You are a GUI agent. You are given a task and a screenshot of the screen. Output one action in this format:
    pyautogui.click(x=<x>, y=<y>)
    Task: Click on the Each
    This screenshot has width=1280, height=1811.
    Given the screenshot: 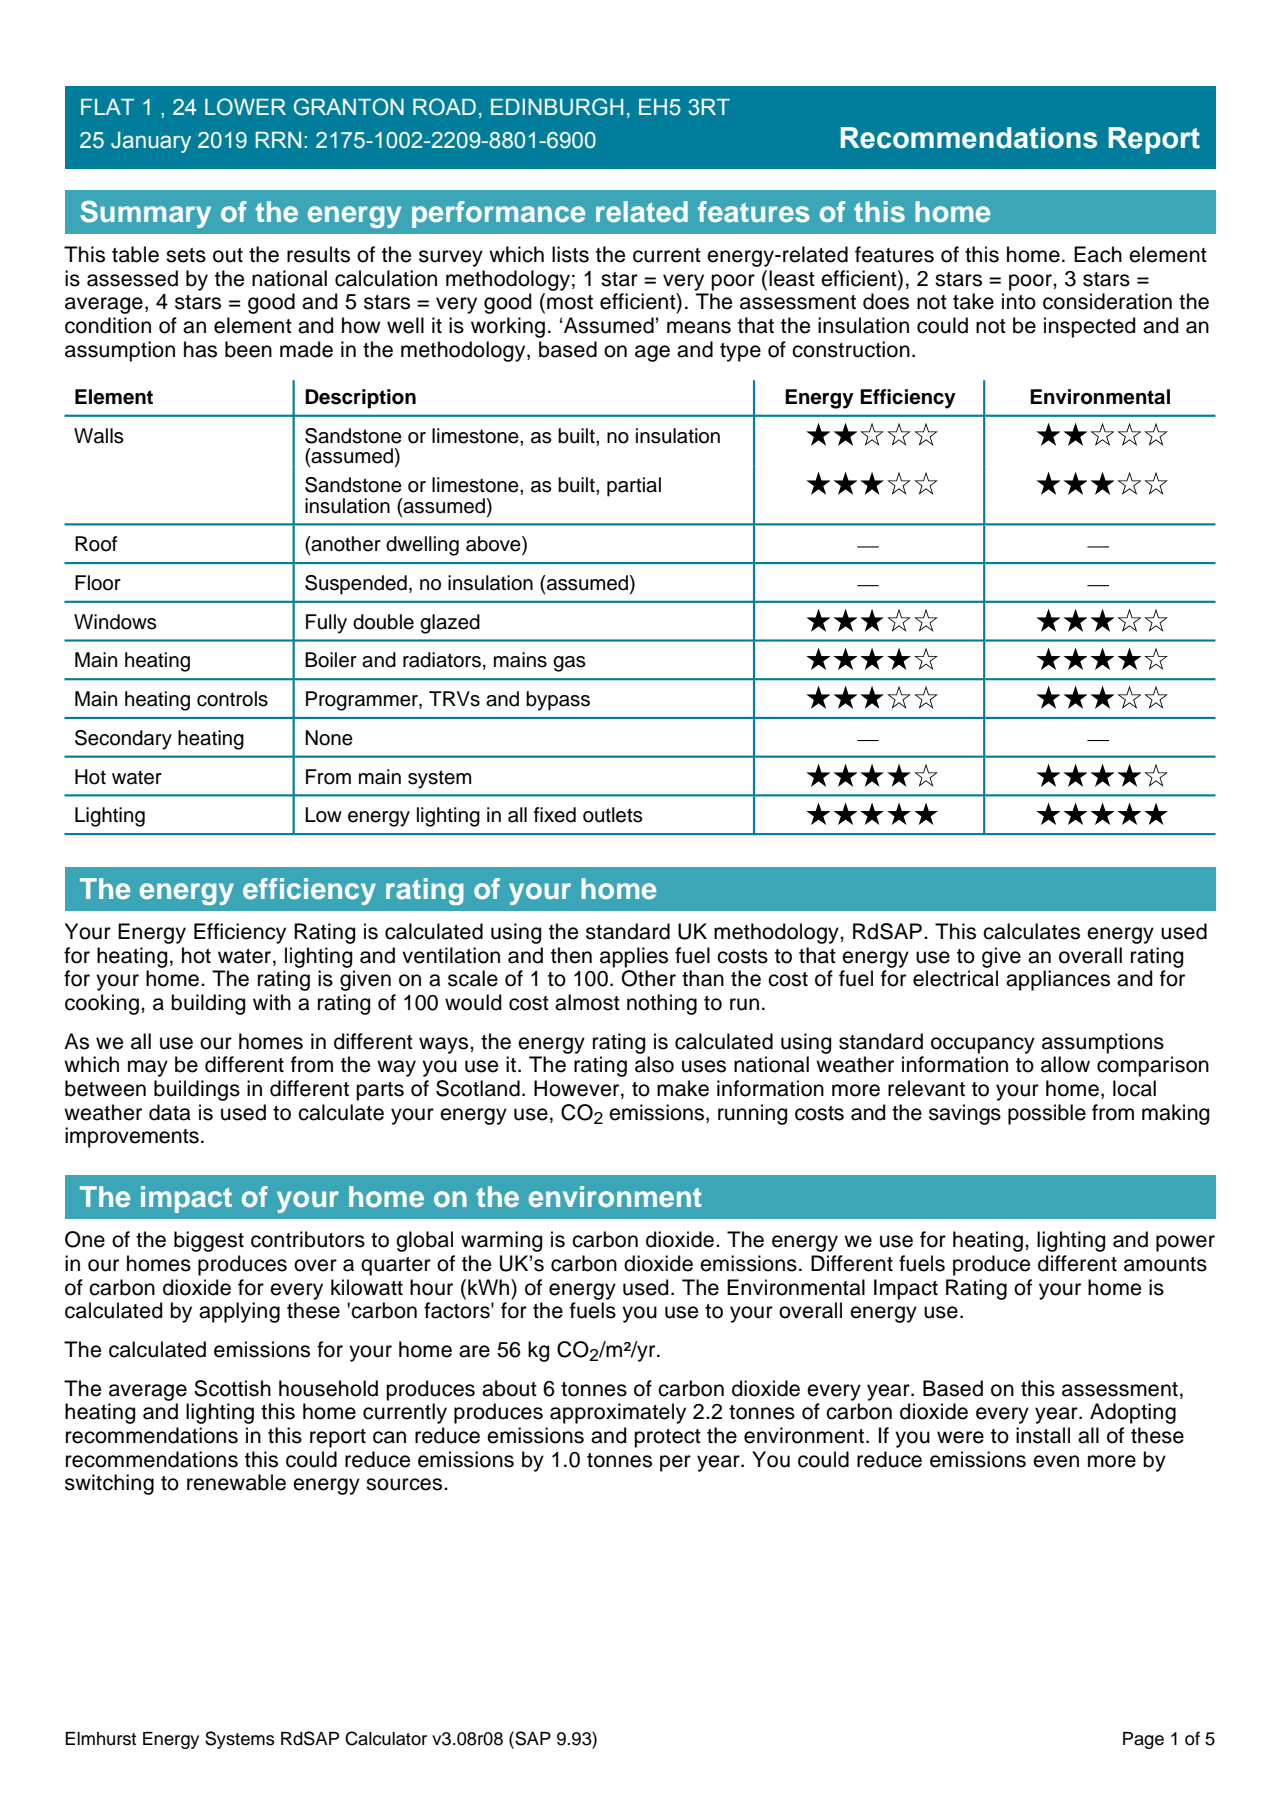 What is the action you would take?
    pyautogui.click(x=1098, y=254)
